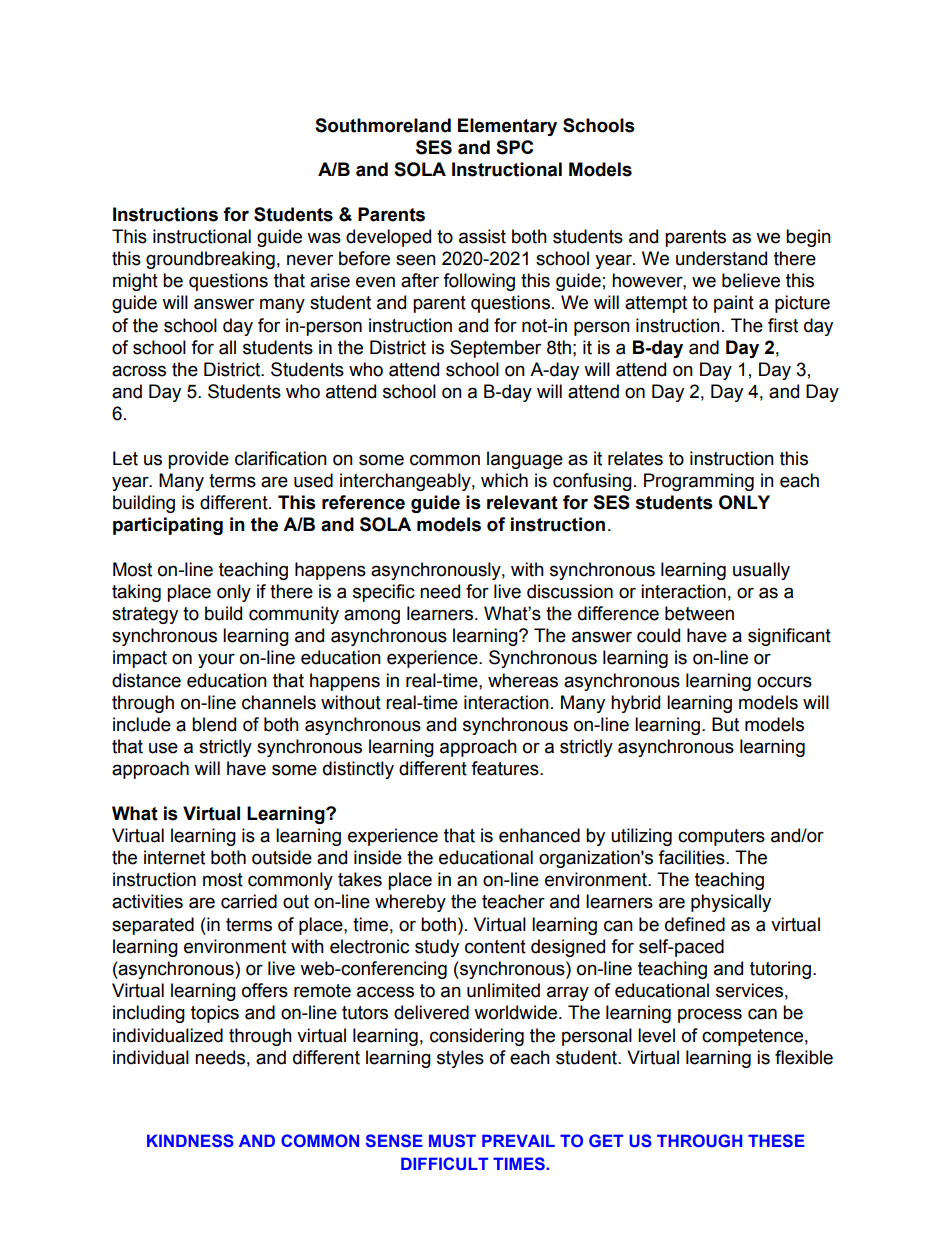 Image resolution: width=952 pixels, height=1233 pixels. Describe the element at coordinates (721, 258) in the document. I see `understand` at that location.
